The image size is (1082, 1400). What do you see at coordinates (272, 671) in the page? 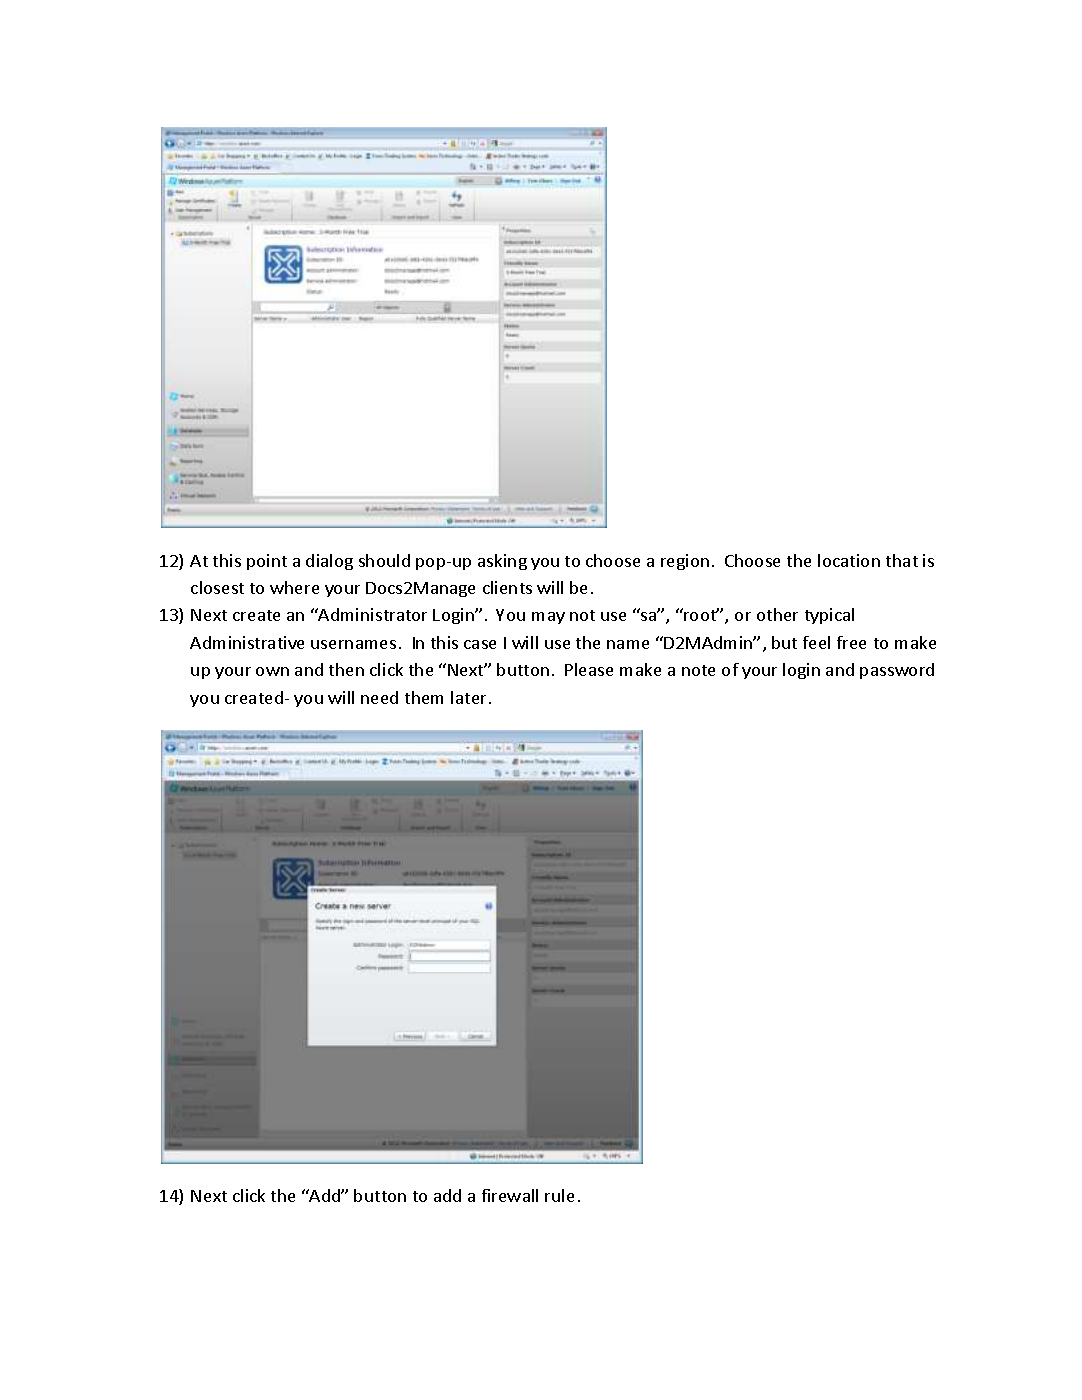
I see `own` at bounding box center [272, 671].
